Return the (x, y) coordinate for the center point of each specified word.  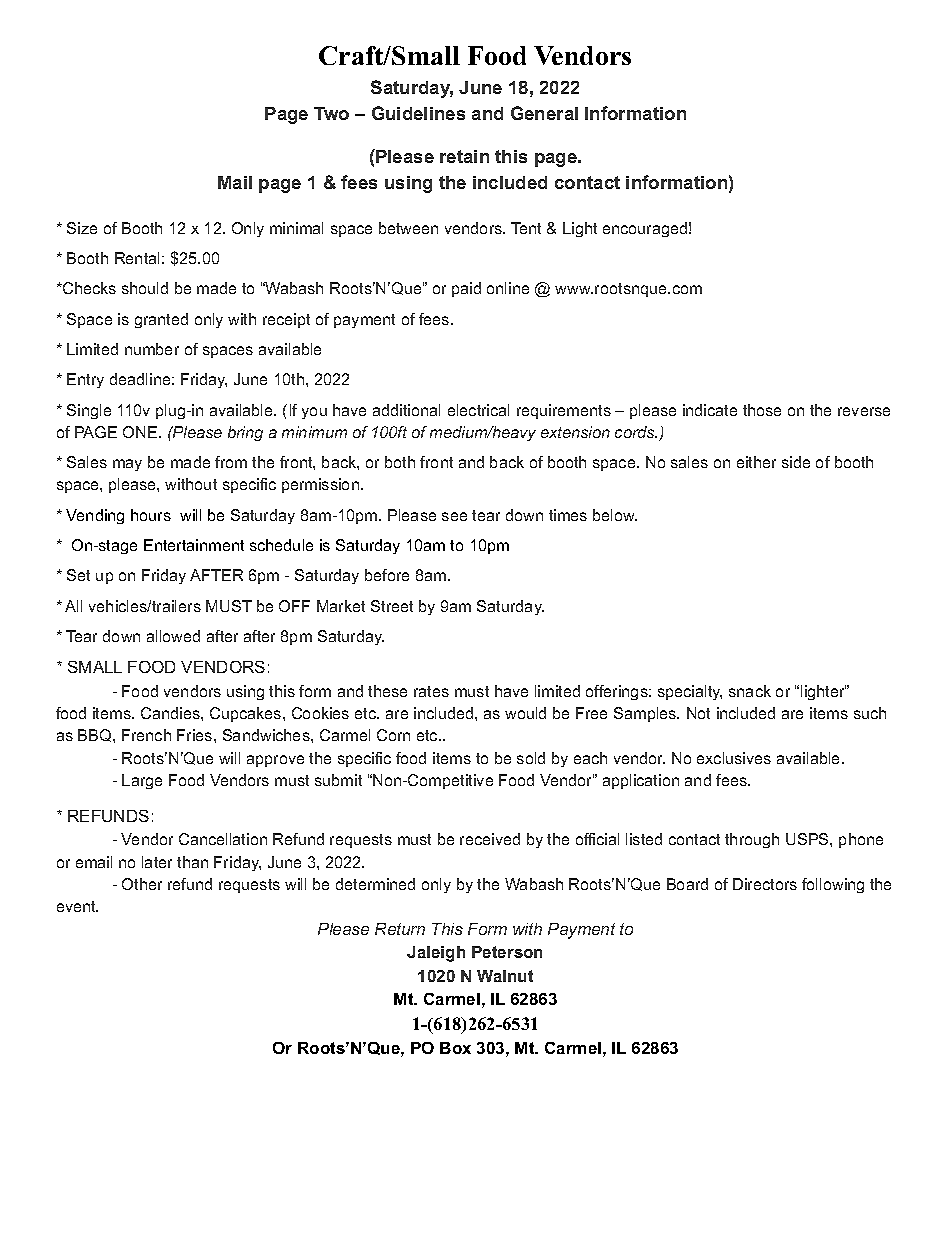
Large (142, 781)
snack (750, 691)
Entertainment (194, 545)
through (752, 840)
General (544, 113)
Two (331, 113)
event (77, 906)
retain (464, 156)
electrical (478, 410)
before (387, 575)
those (762, 410)
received (490, 839)
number (152, 349)
